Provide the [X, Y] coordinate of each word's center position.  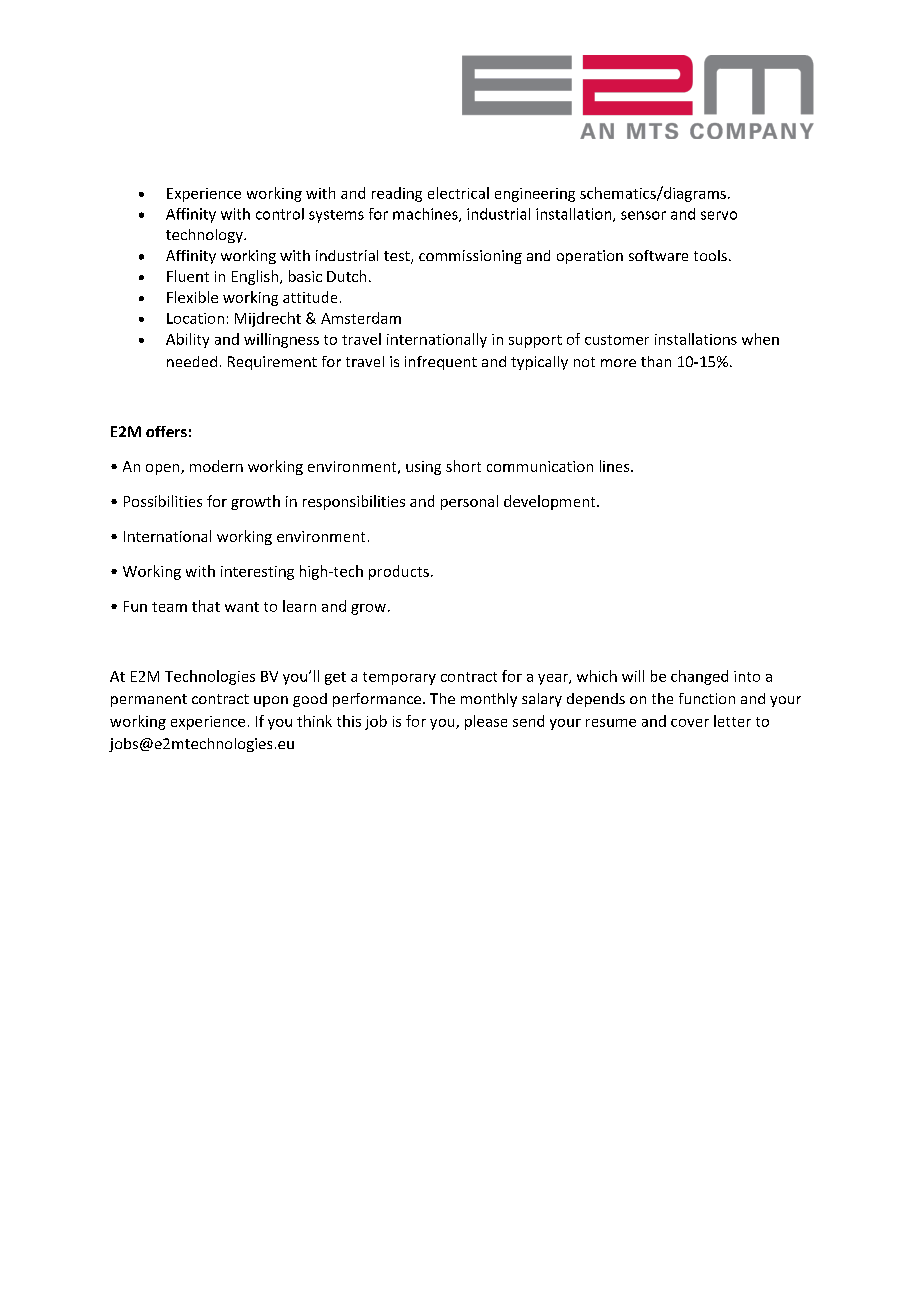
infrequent [441, 363]
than [656, 361]
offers [166, 431]
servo [719, 215]
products [399, 572]
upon [271, 701]
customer [617, 340]
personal [469, 502]
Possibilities [163, 501]
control [280, 214]
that [206, 606]
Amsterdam [361, 318]
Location [195, 318]
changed [699, 677]
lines [616, 466]
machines [426, 215]
